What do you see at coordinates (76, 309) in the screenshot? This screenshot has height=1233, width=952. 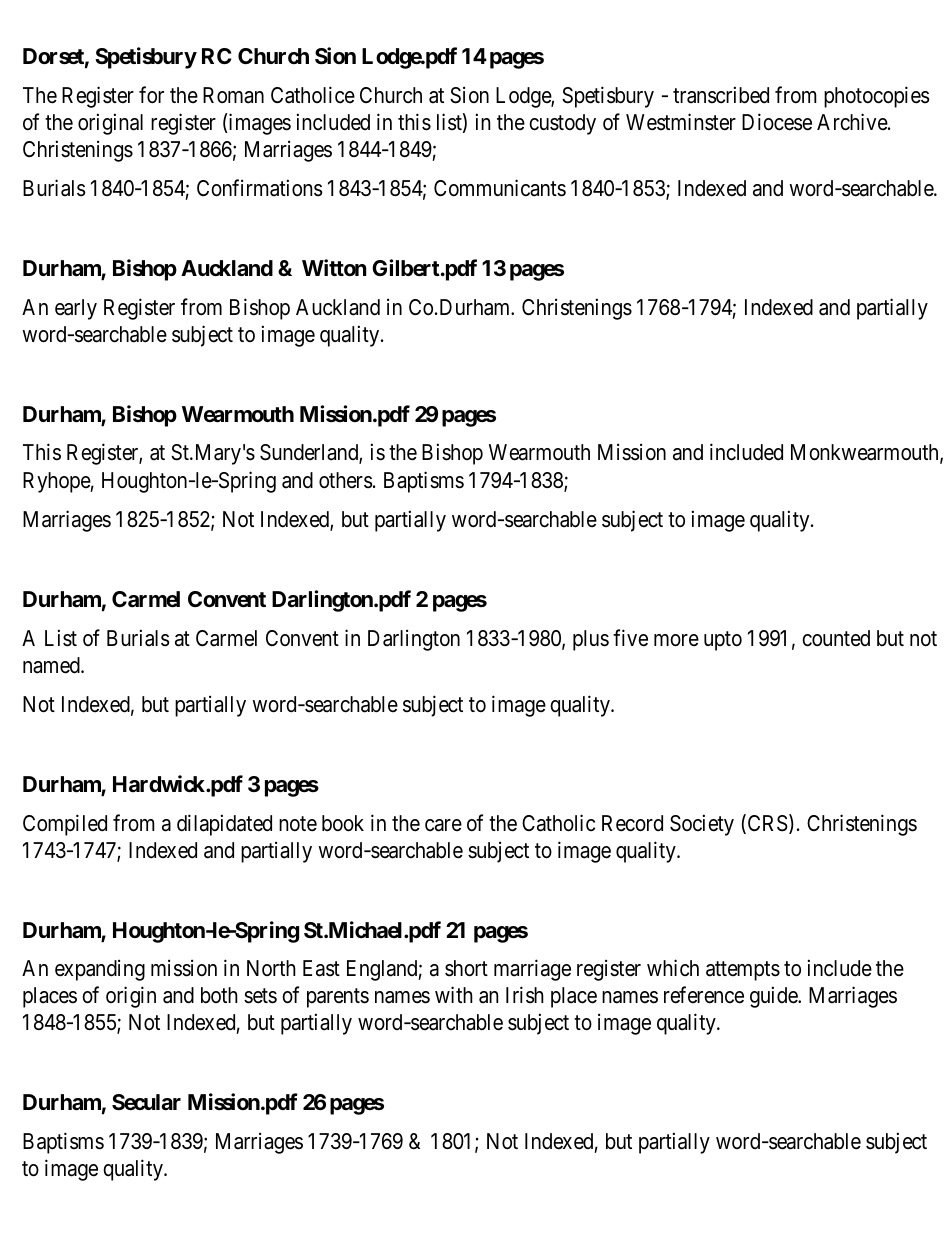 I see `early` at bounding box center [76, 309].
